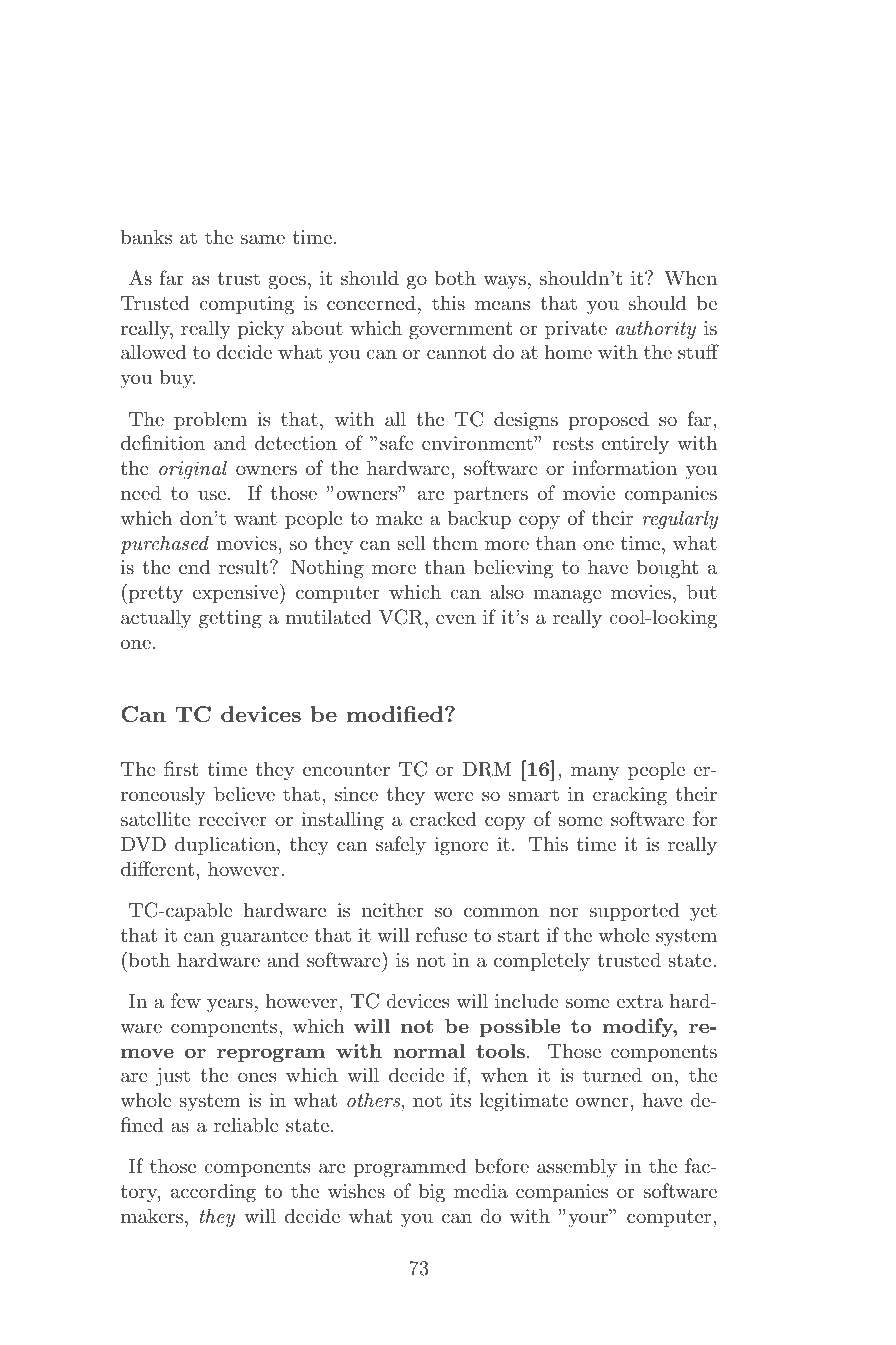 This document has width=896, height=1345. What do you see at coordinates (640, 1002) in the document?
I see `extra` at bounding box center [640, 1002].
